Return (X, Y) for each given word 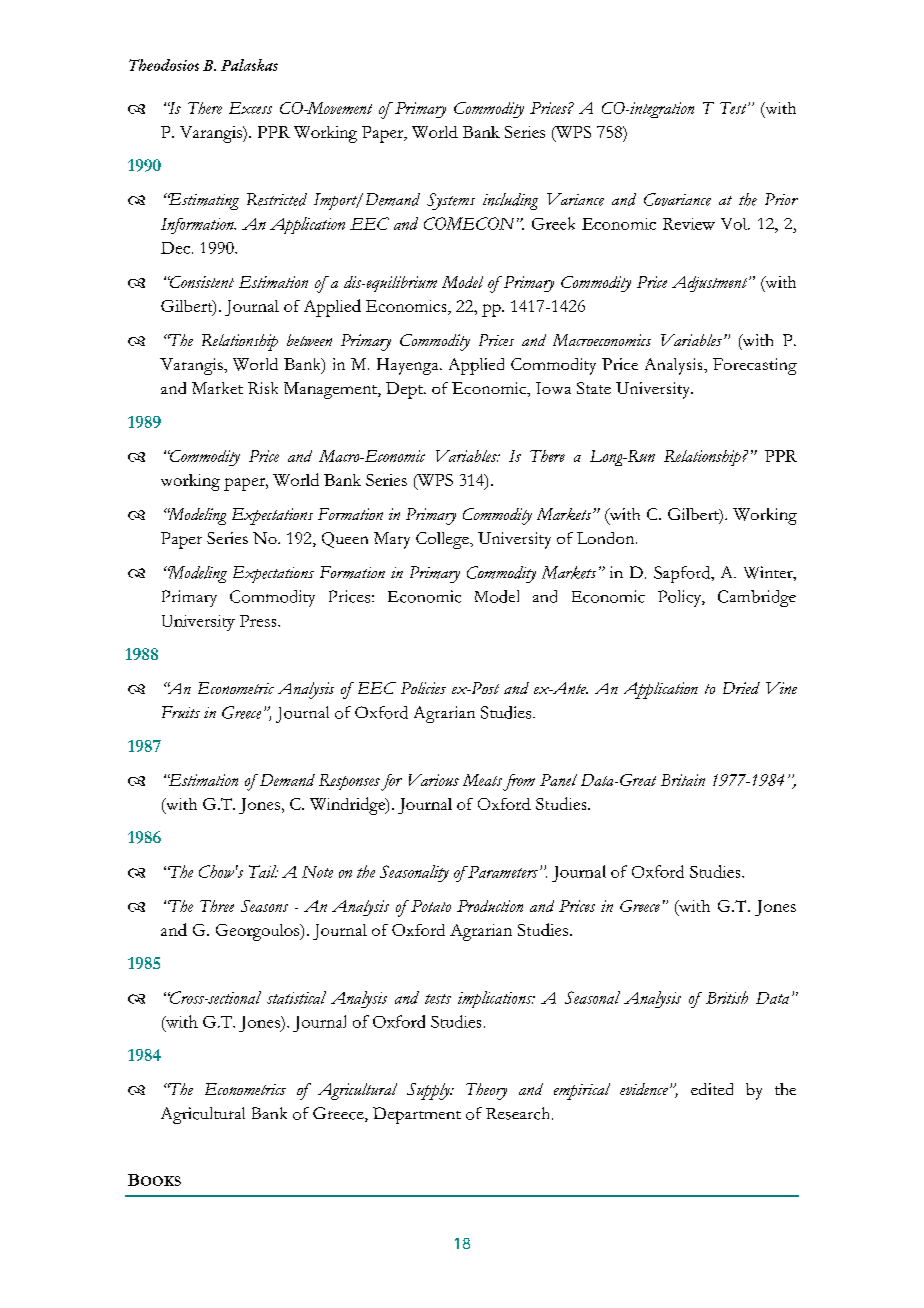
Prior (781, 199)
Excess (250, 108)
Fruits (181, 712)
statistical (296, 997)
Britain (683, 780)
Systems (451, 201)
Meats (482, 780)
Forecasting (755, 366)
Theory (486, 1091)
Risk (263, 388)
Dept (405, 390)
